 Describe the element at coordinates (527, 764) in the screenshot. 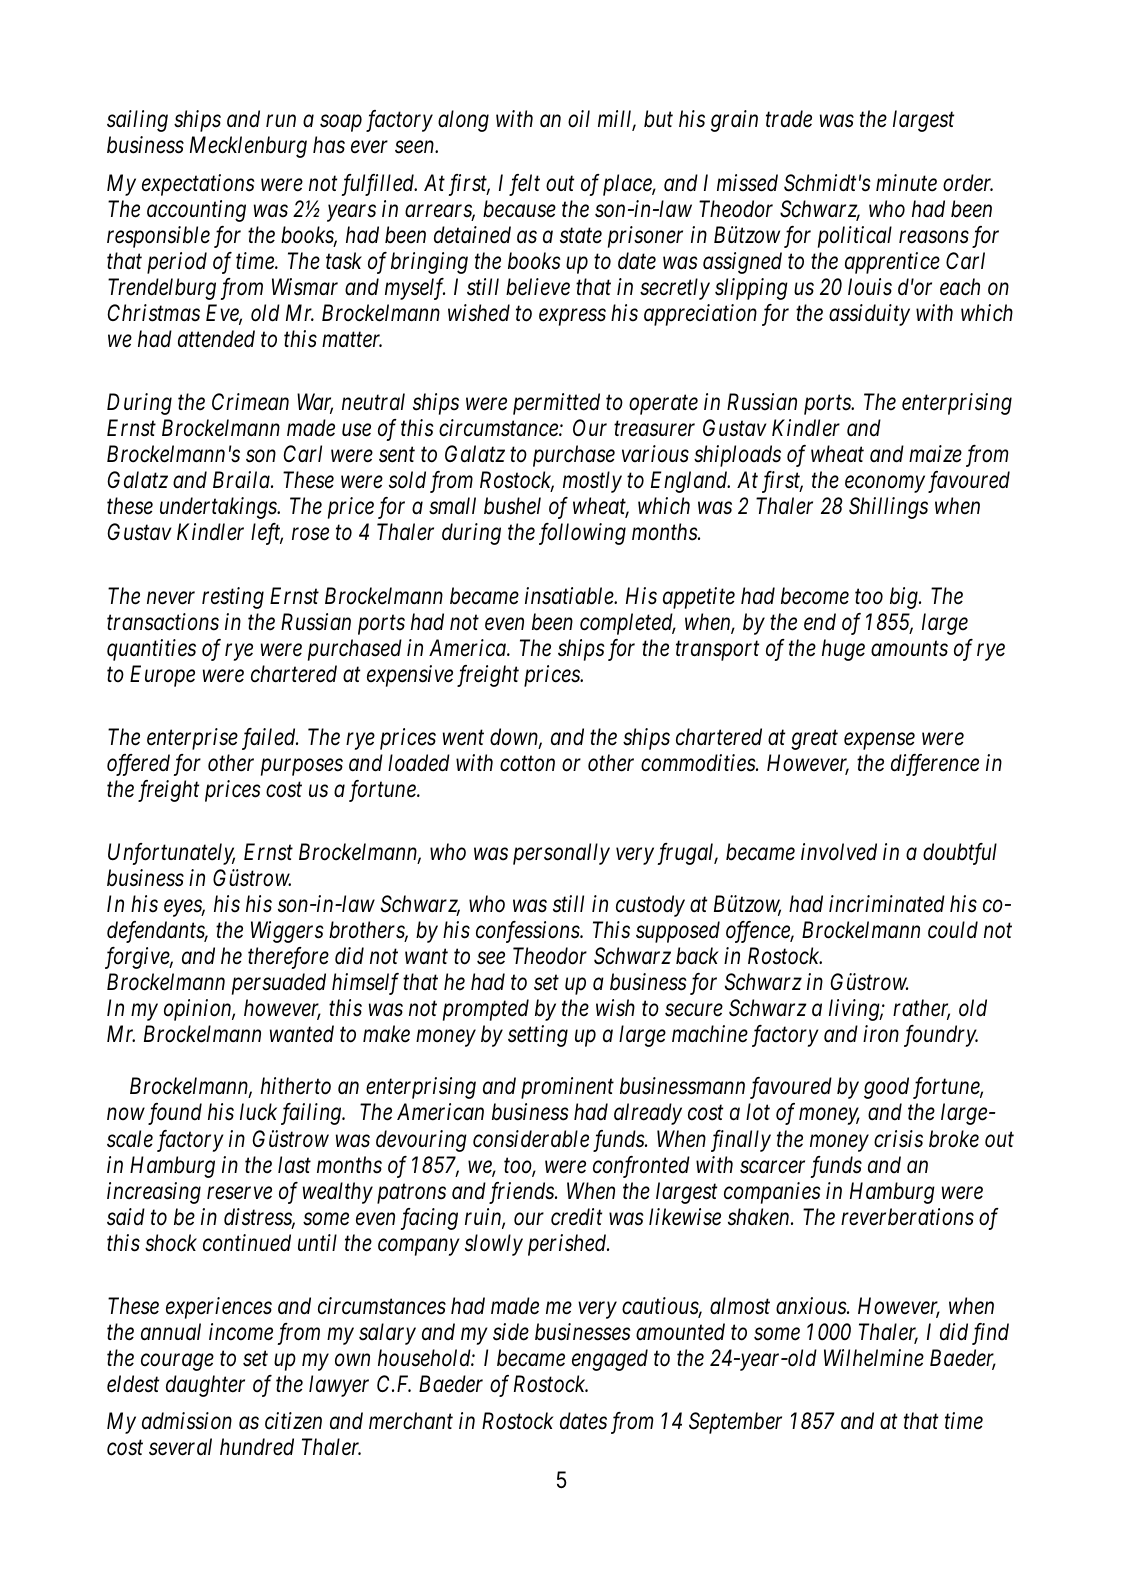

I see `cotton` at that location.
